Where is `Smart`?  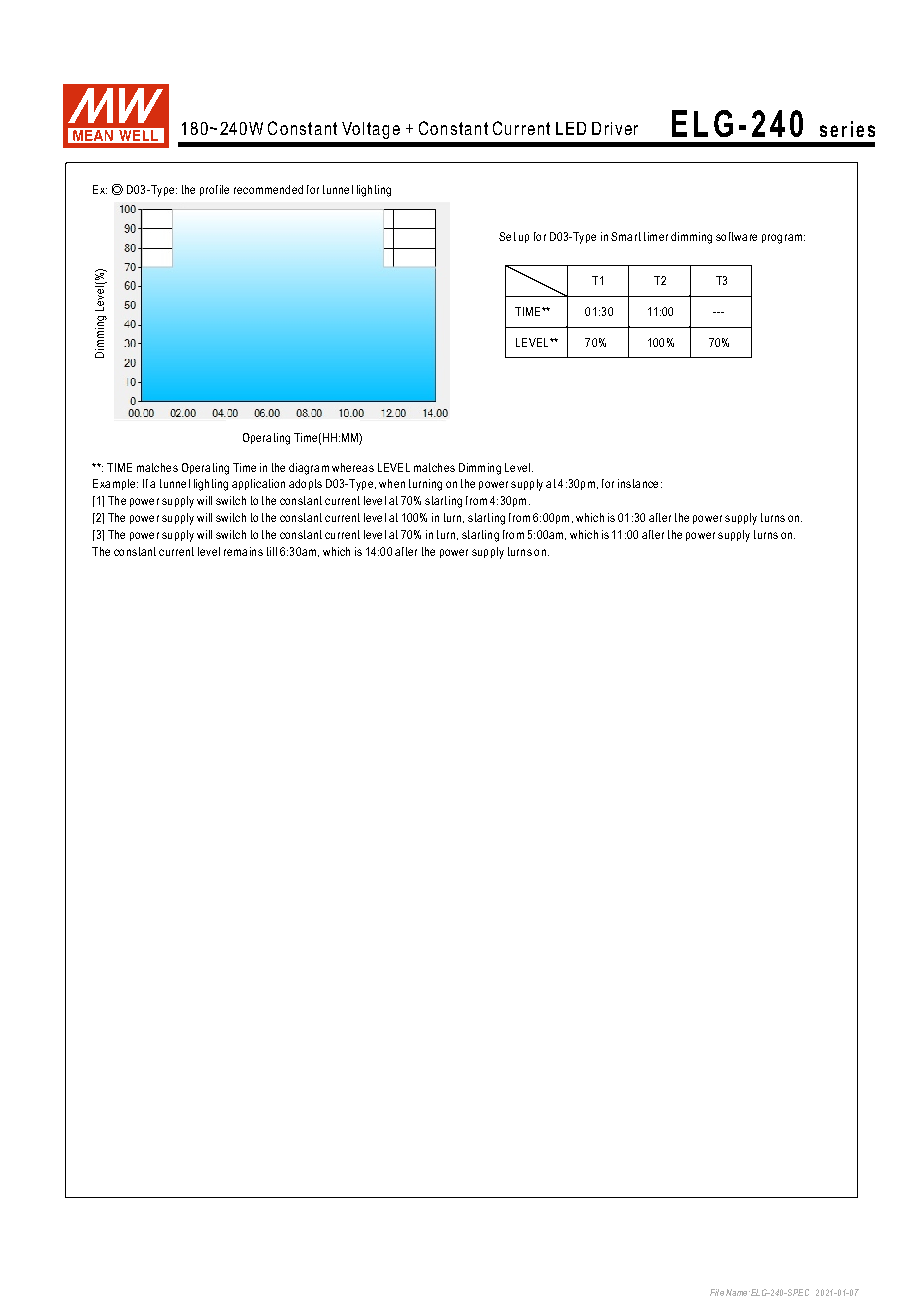 Smart is located at coordinates (626, 236).
